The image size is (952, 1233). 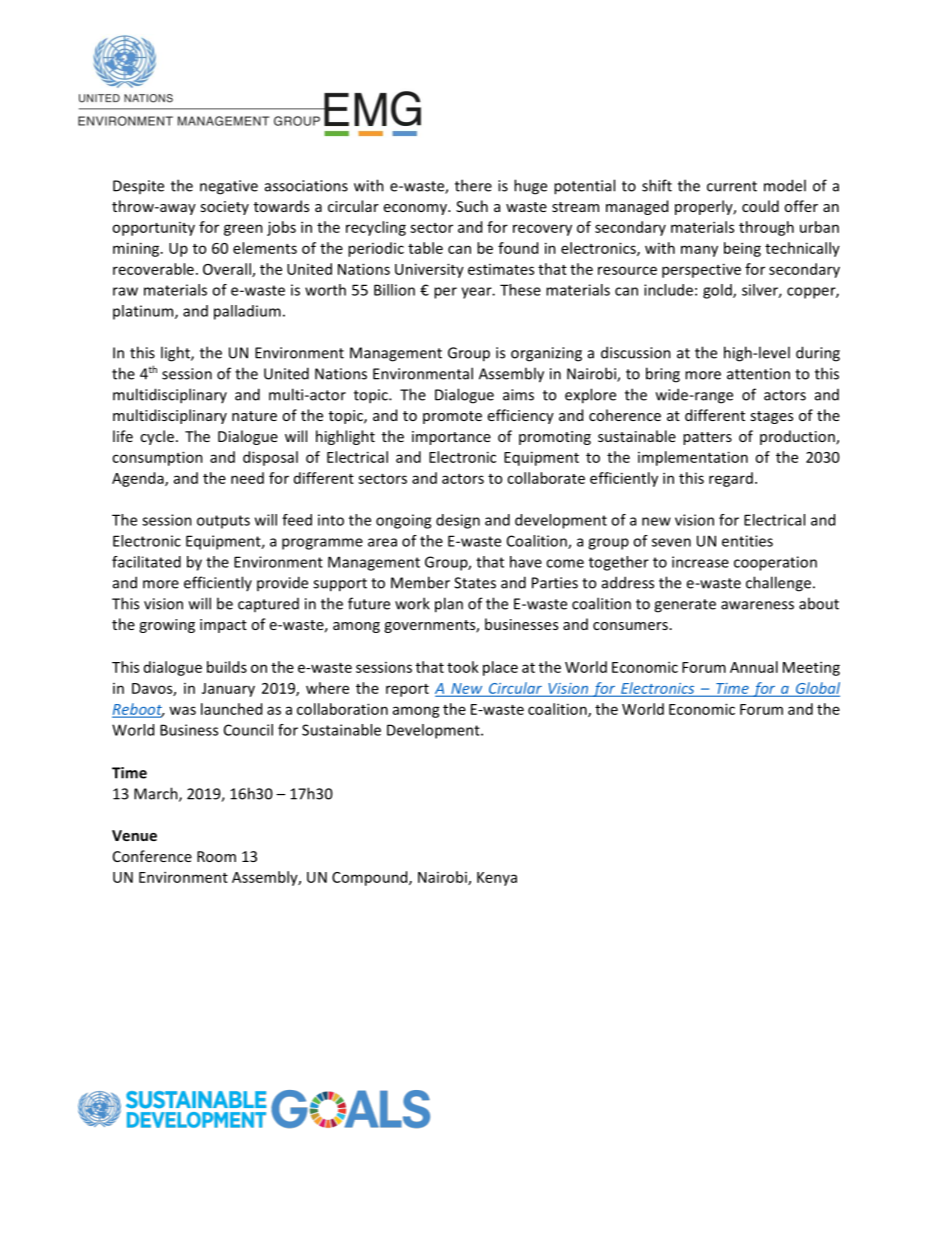 I want to click on entities, so click(x=747, y=541).
